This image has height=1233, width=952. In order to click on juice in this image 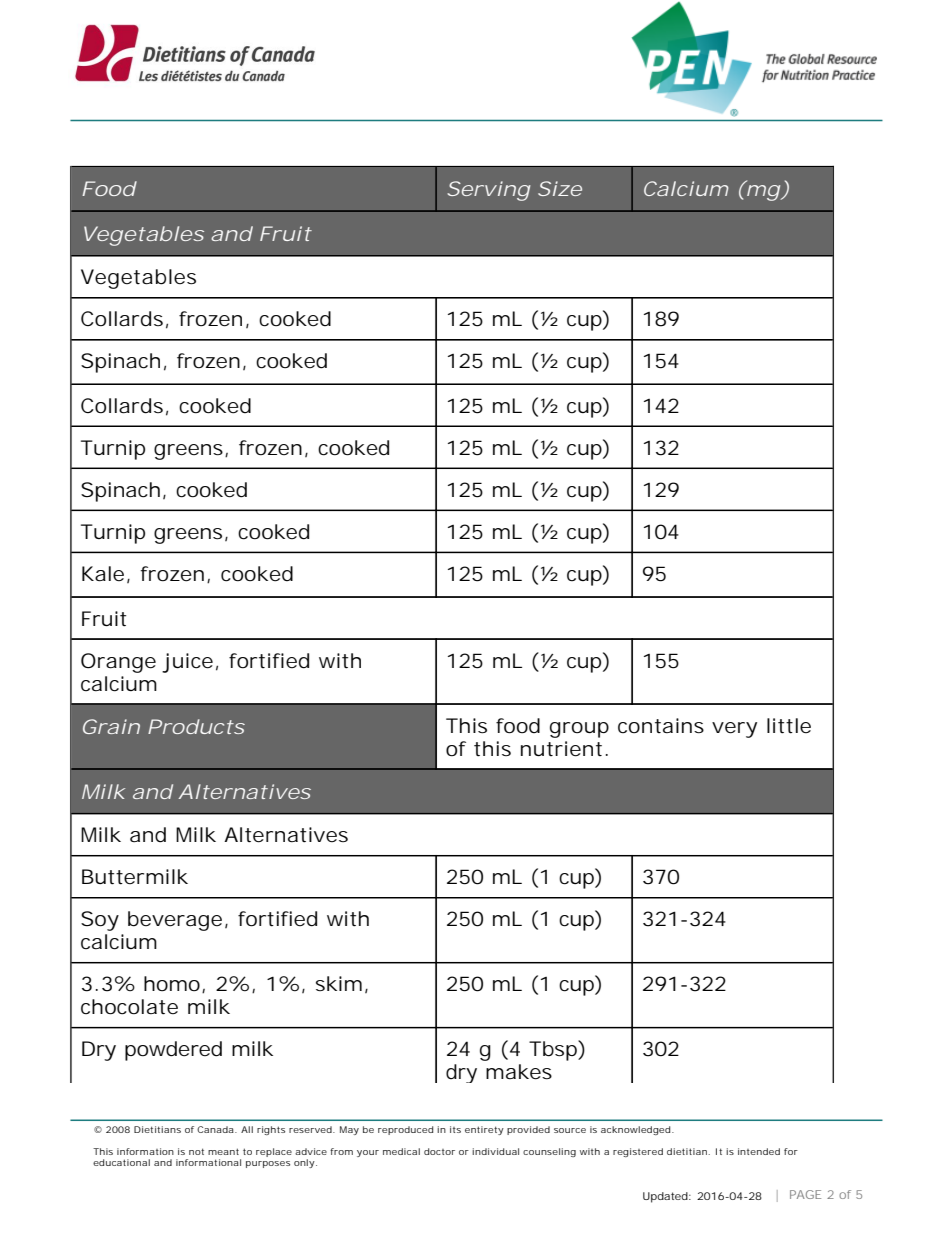, I will do `click(187, 663)`.
